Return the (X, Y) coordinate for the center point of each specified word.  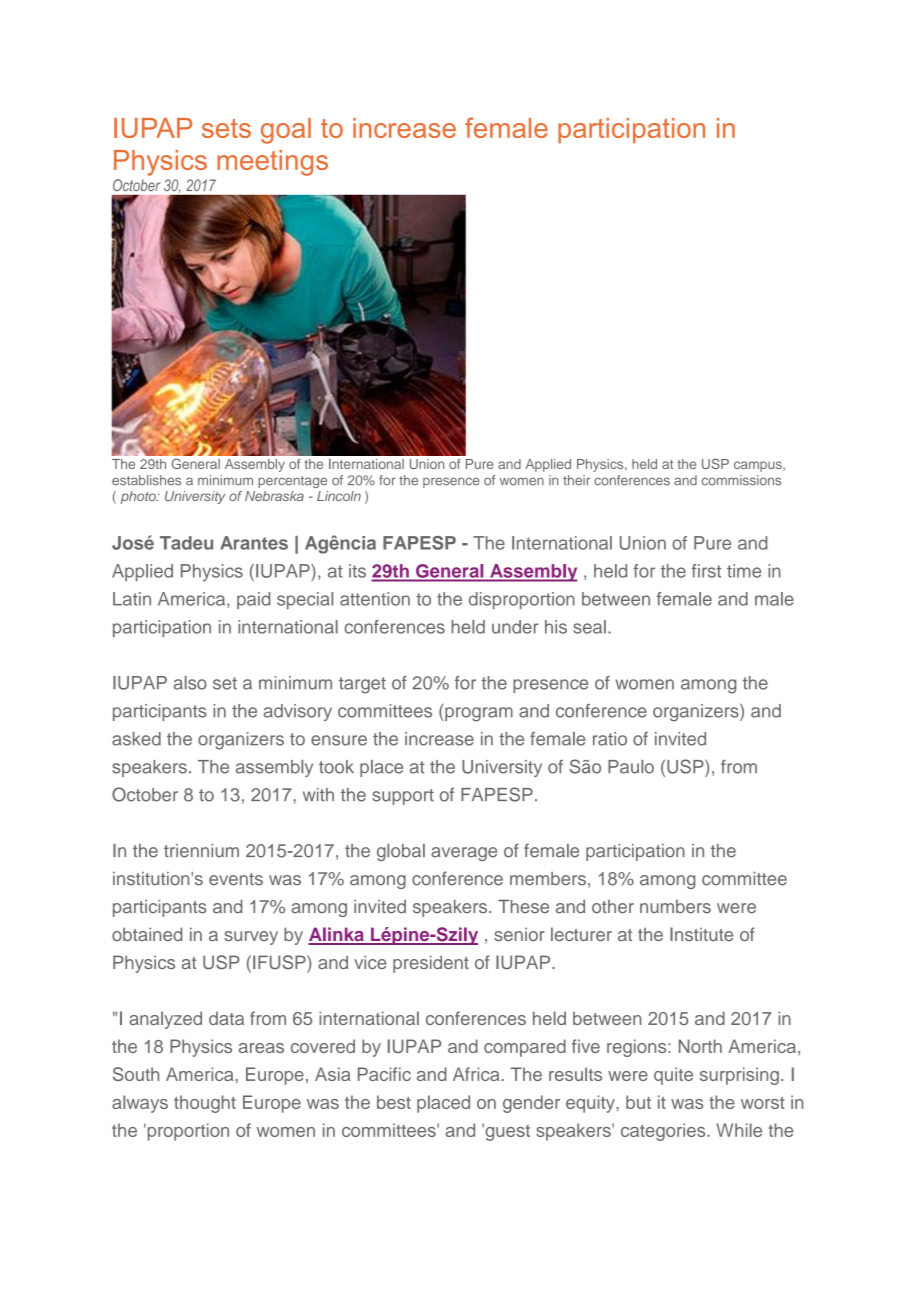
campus (759, 466)
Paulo (631, 767)
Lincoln (339, 496)
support (403, 797)
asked (136, 739)
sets (226, 128)
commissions (741, 480)
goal (286, 131)
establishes (146, 480)
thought (205, 1104)
